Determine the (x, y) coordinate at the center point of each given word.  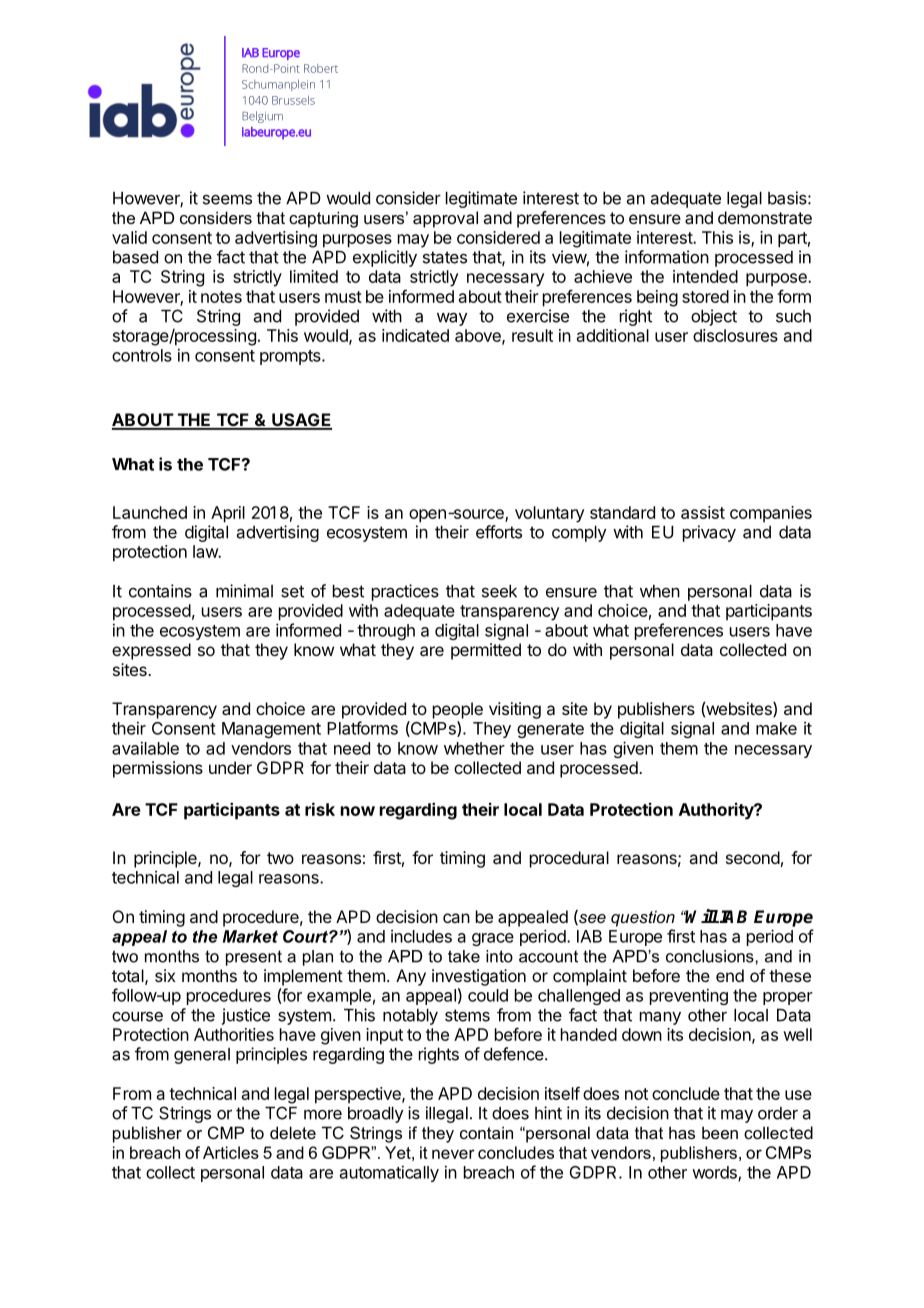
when (660, 591)
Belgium (262, 117)
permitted (486, 651)
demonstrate (765, 217)
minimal (244, 591)
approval (445, 219)
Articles (231, 1152)
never (453, 1154)
